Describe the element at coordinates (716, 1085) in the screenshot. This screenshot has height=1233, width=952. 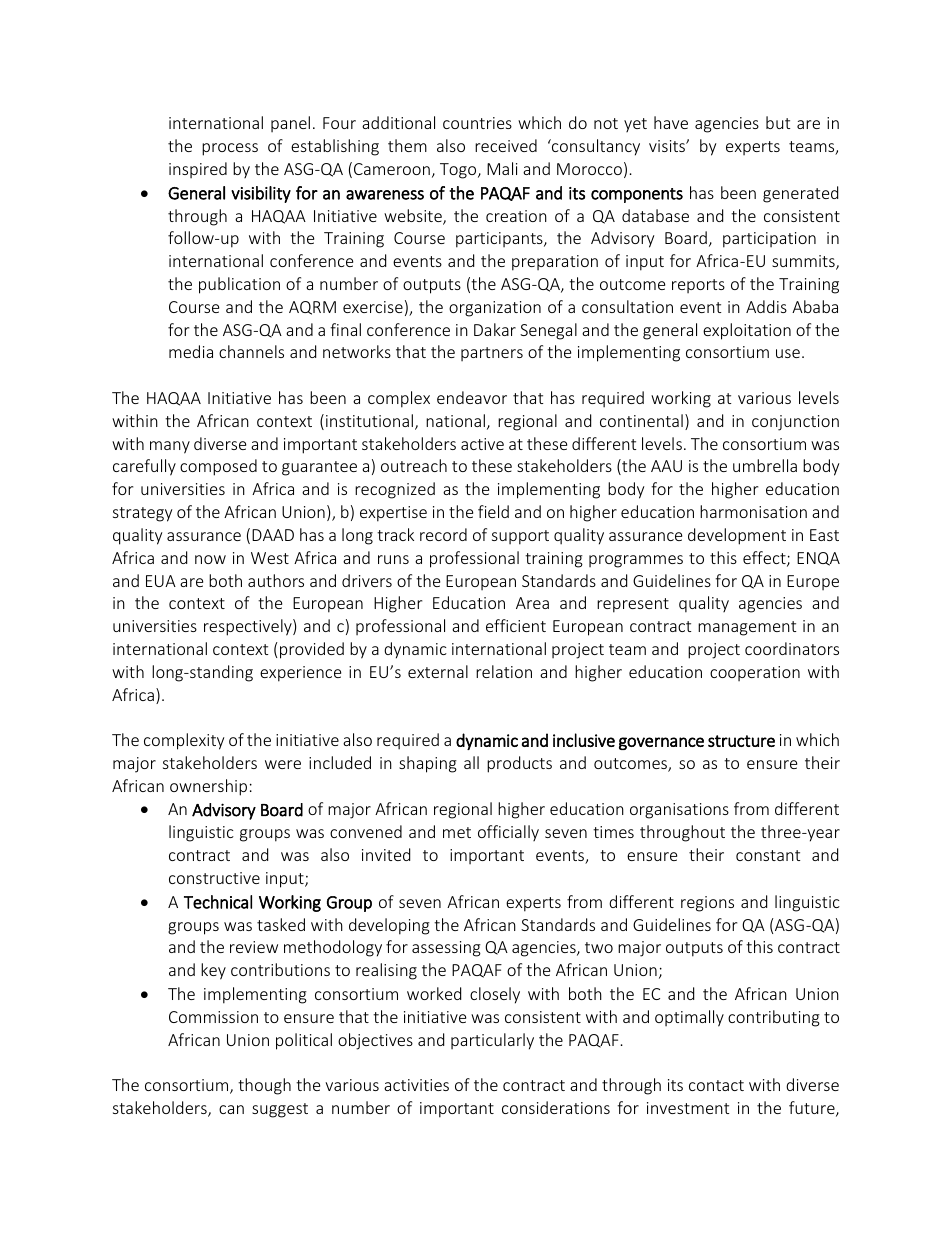
I see `contact` at that location.
